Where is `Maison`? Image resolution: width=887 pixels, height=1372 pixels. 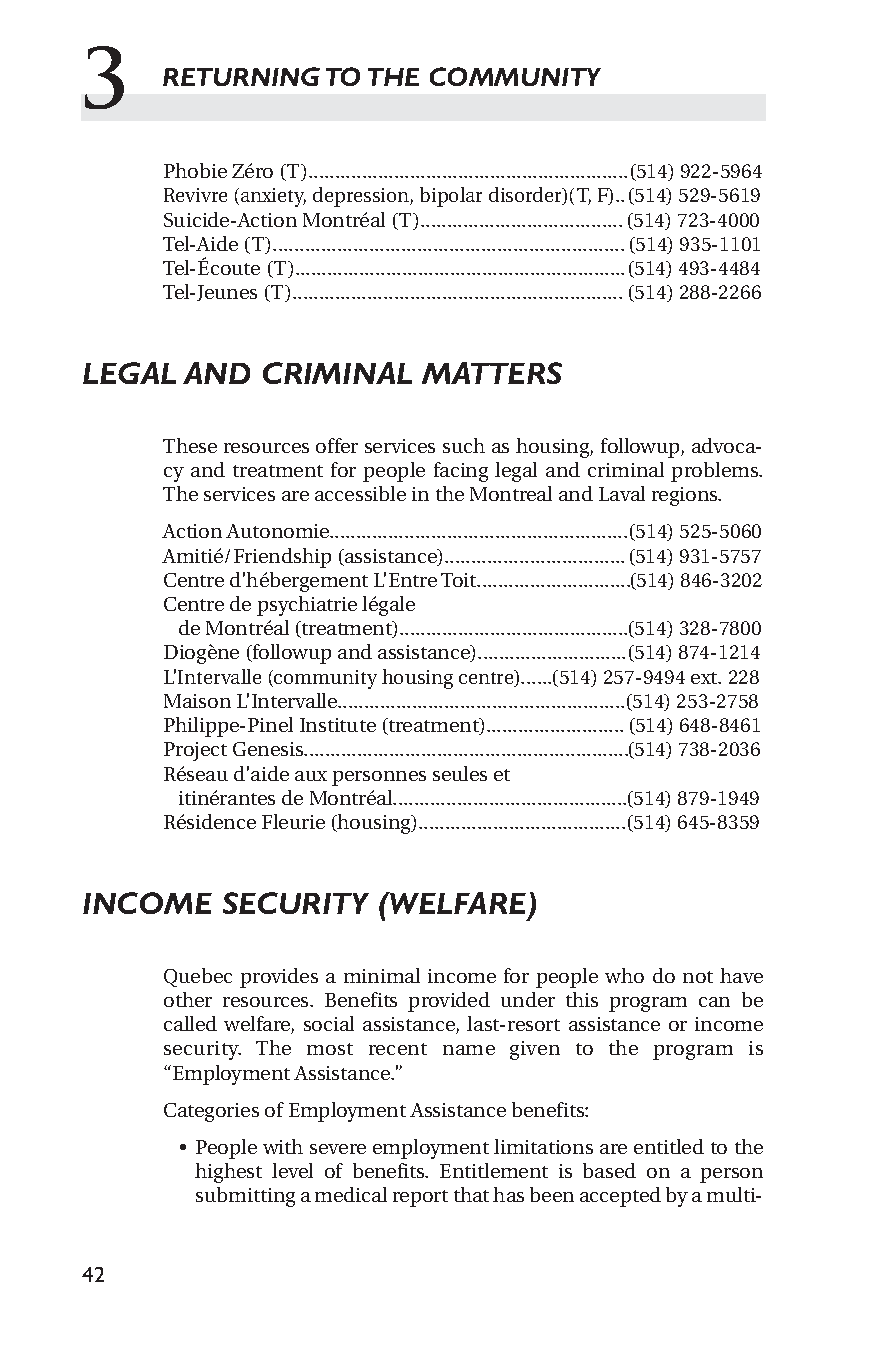
Maison is located at coordinates (197, 701).
